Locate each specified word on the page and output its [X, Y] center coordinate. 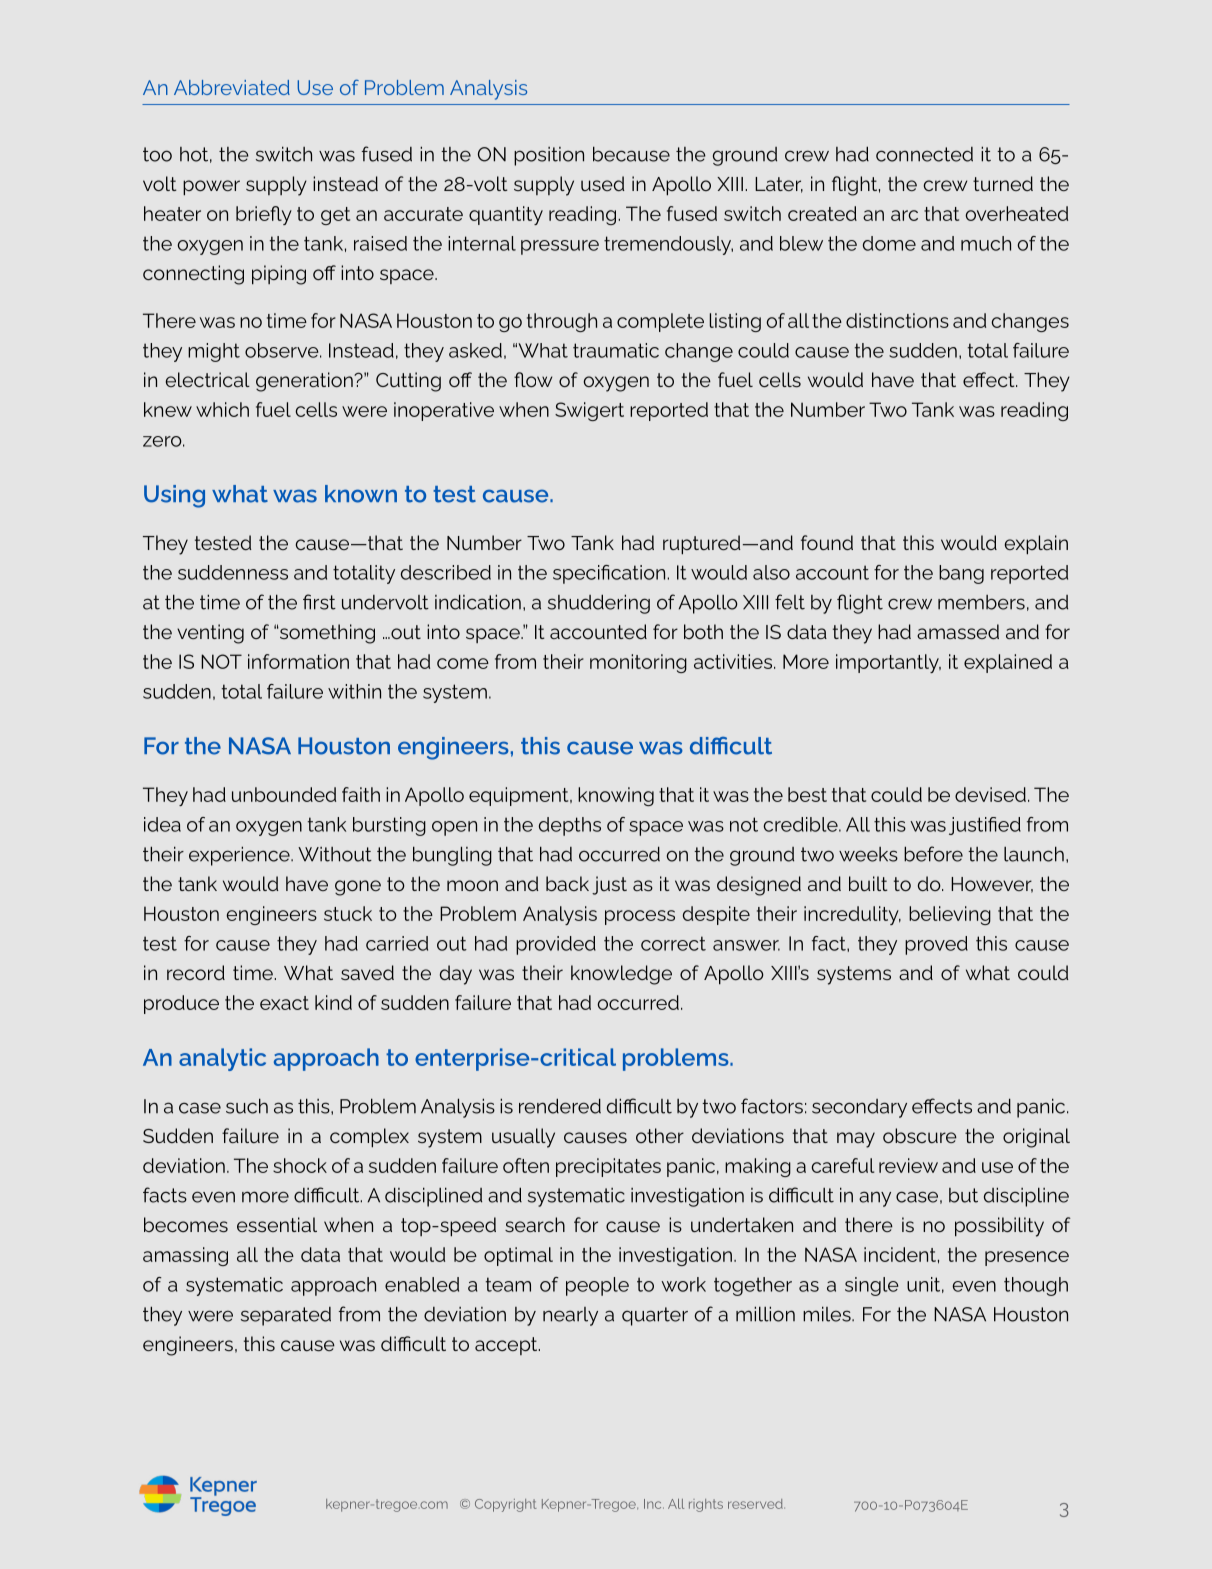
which [222, 409]
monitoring [638, 663]
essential [277, 1224]
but [963, 1195]
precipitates [608, 1167]
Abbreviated [232, 87]
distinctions [897, 320]
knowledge [621, 975]
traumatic [616, 350]
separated [286, 1316]
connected [924, 154]
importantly [888, 663]
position [549, 156]
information [298, 661]
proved [936, 945]
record [196, 972]
